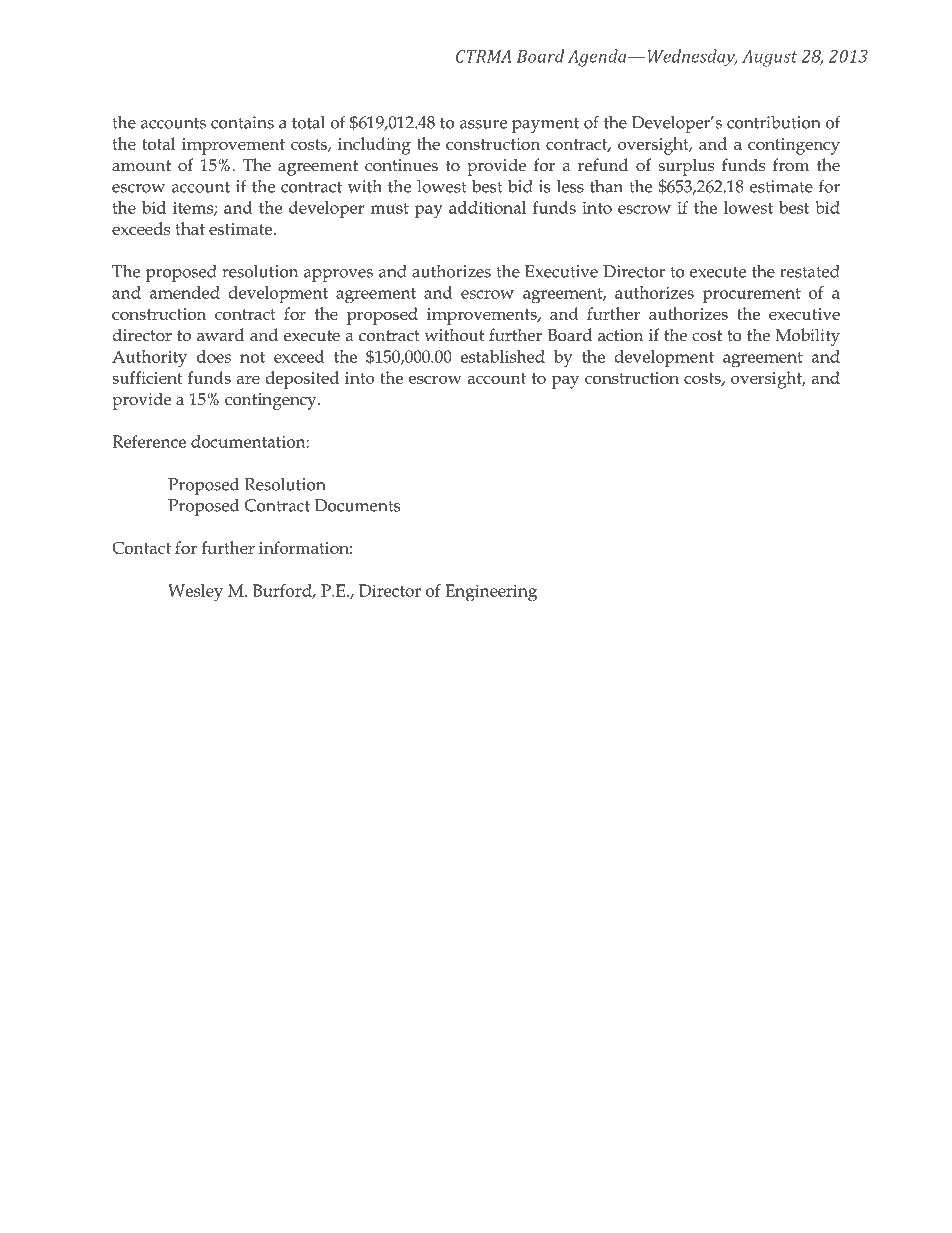 The image size is (952, 1233). I want to click on restated, so click(810, 271).
